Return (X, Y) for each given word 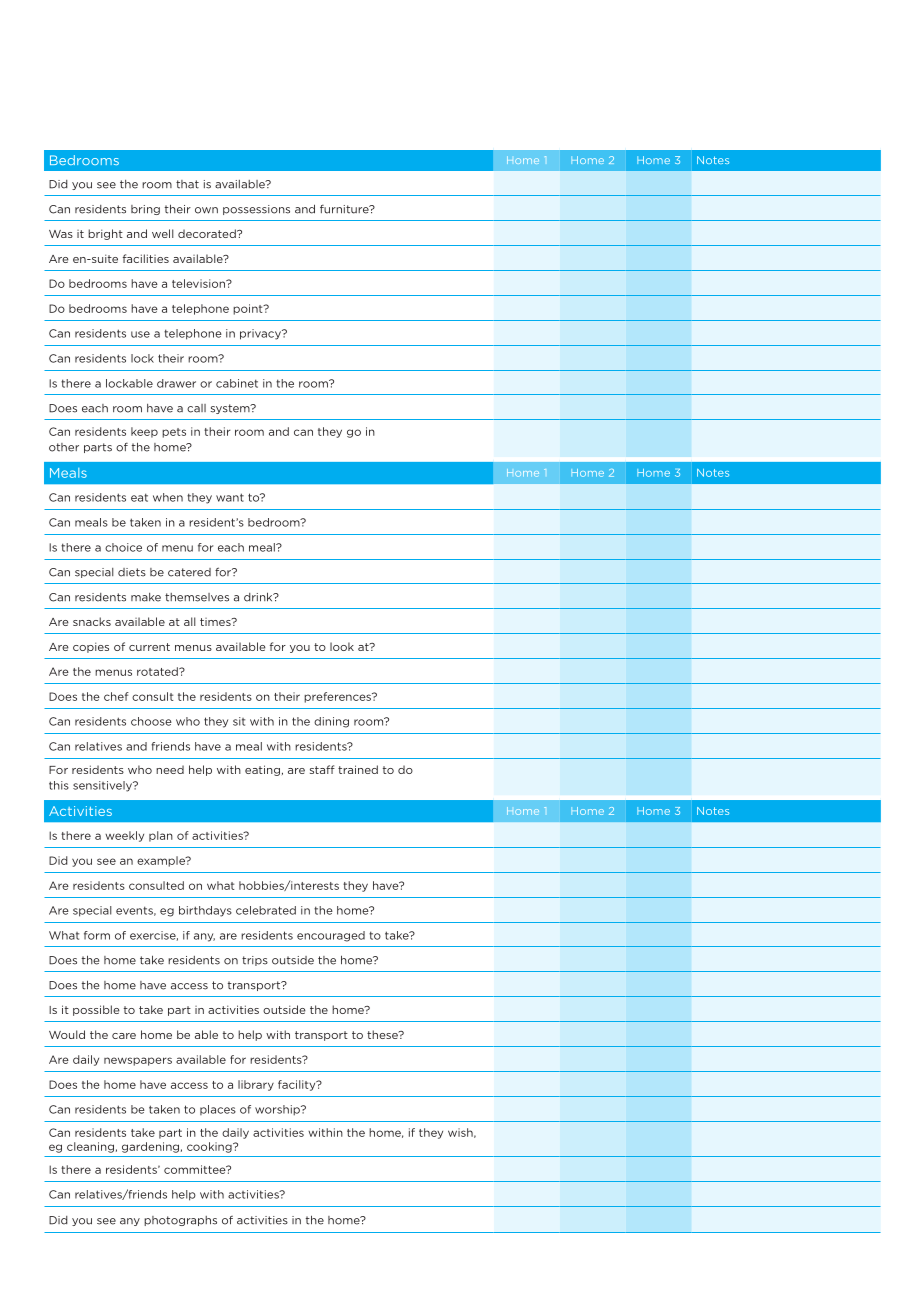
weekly (124, 836)
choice (123, 547)
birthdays (205, 911)
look (342, 646)
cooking (210, 1147)
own (206, 210)
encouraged (331, 936)
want (230, 497)
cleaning (90, 1147)
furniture (345, 209)
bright (105, 234)
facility (298, 1085)
